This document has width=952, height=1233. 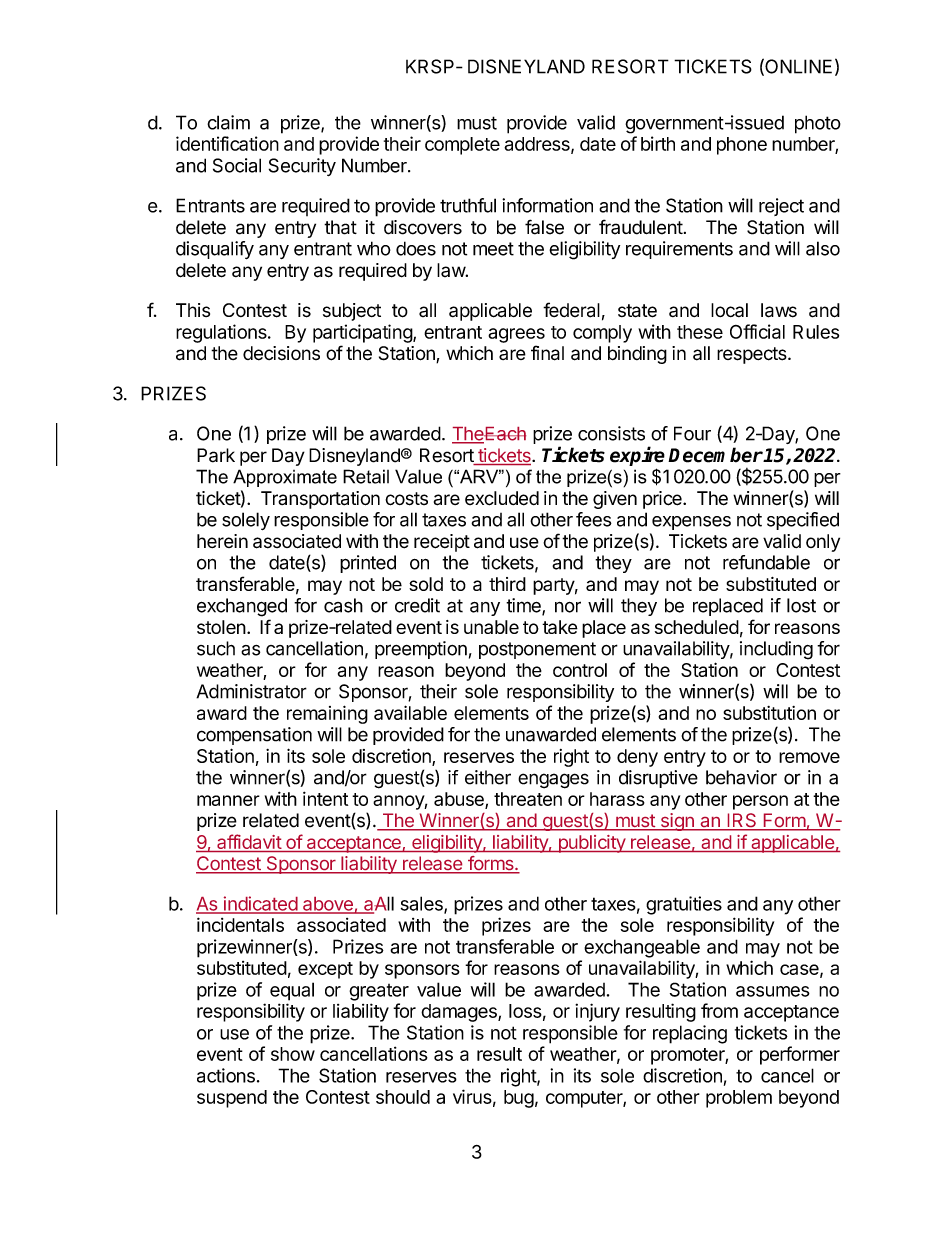 What do you see at coordinates (462, 146) in the document?
I see `complete` at bounding box center [462, 146].
